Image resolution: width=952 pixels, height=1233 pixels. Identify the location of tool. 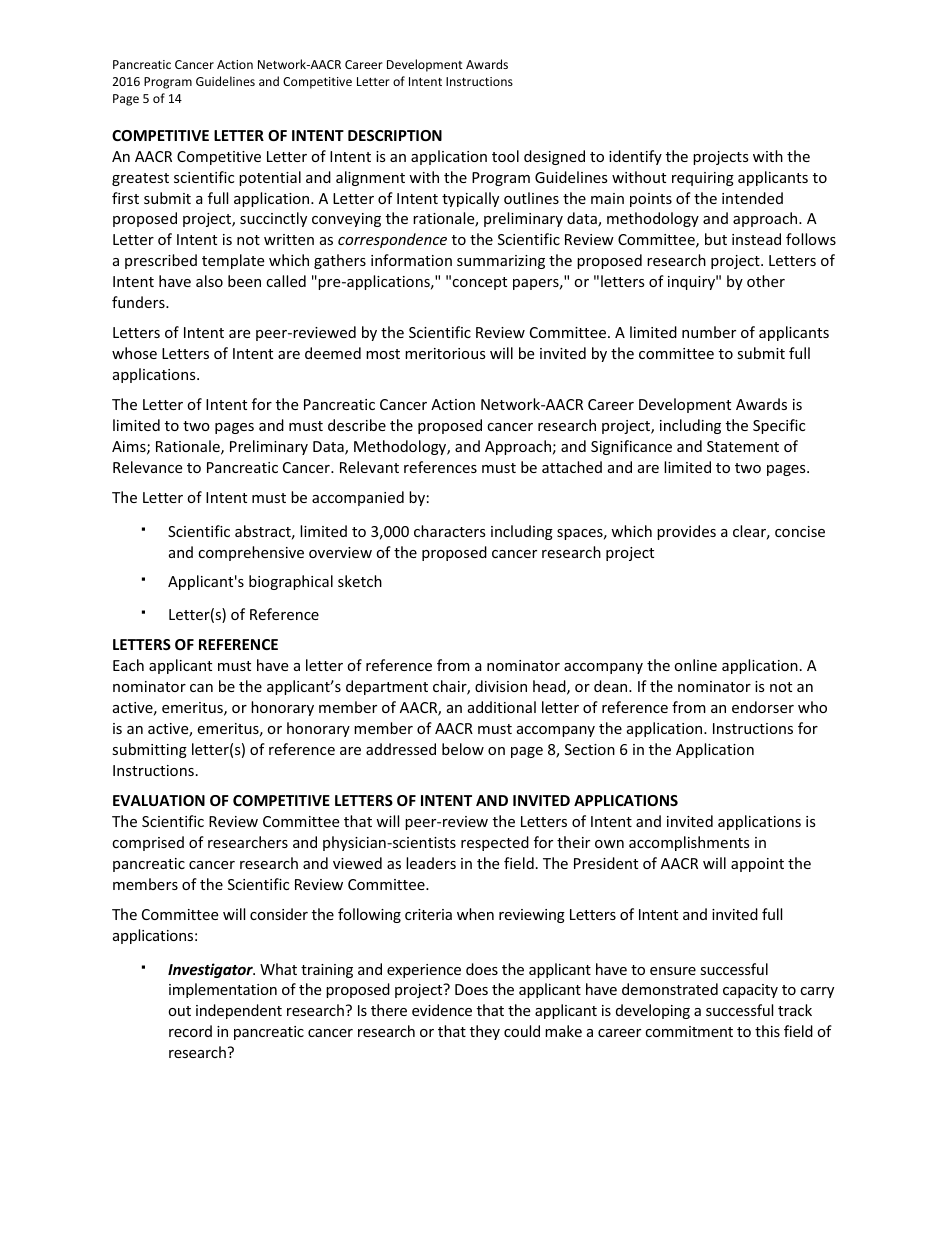
(505, 156).
